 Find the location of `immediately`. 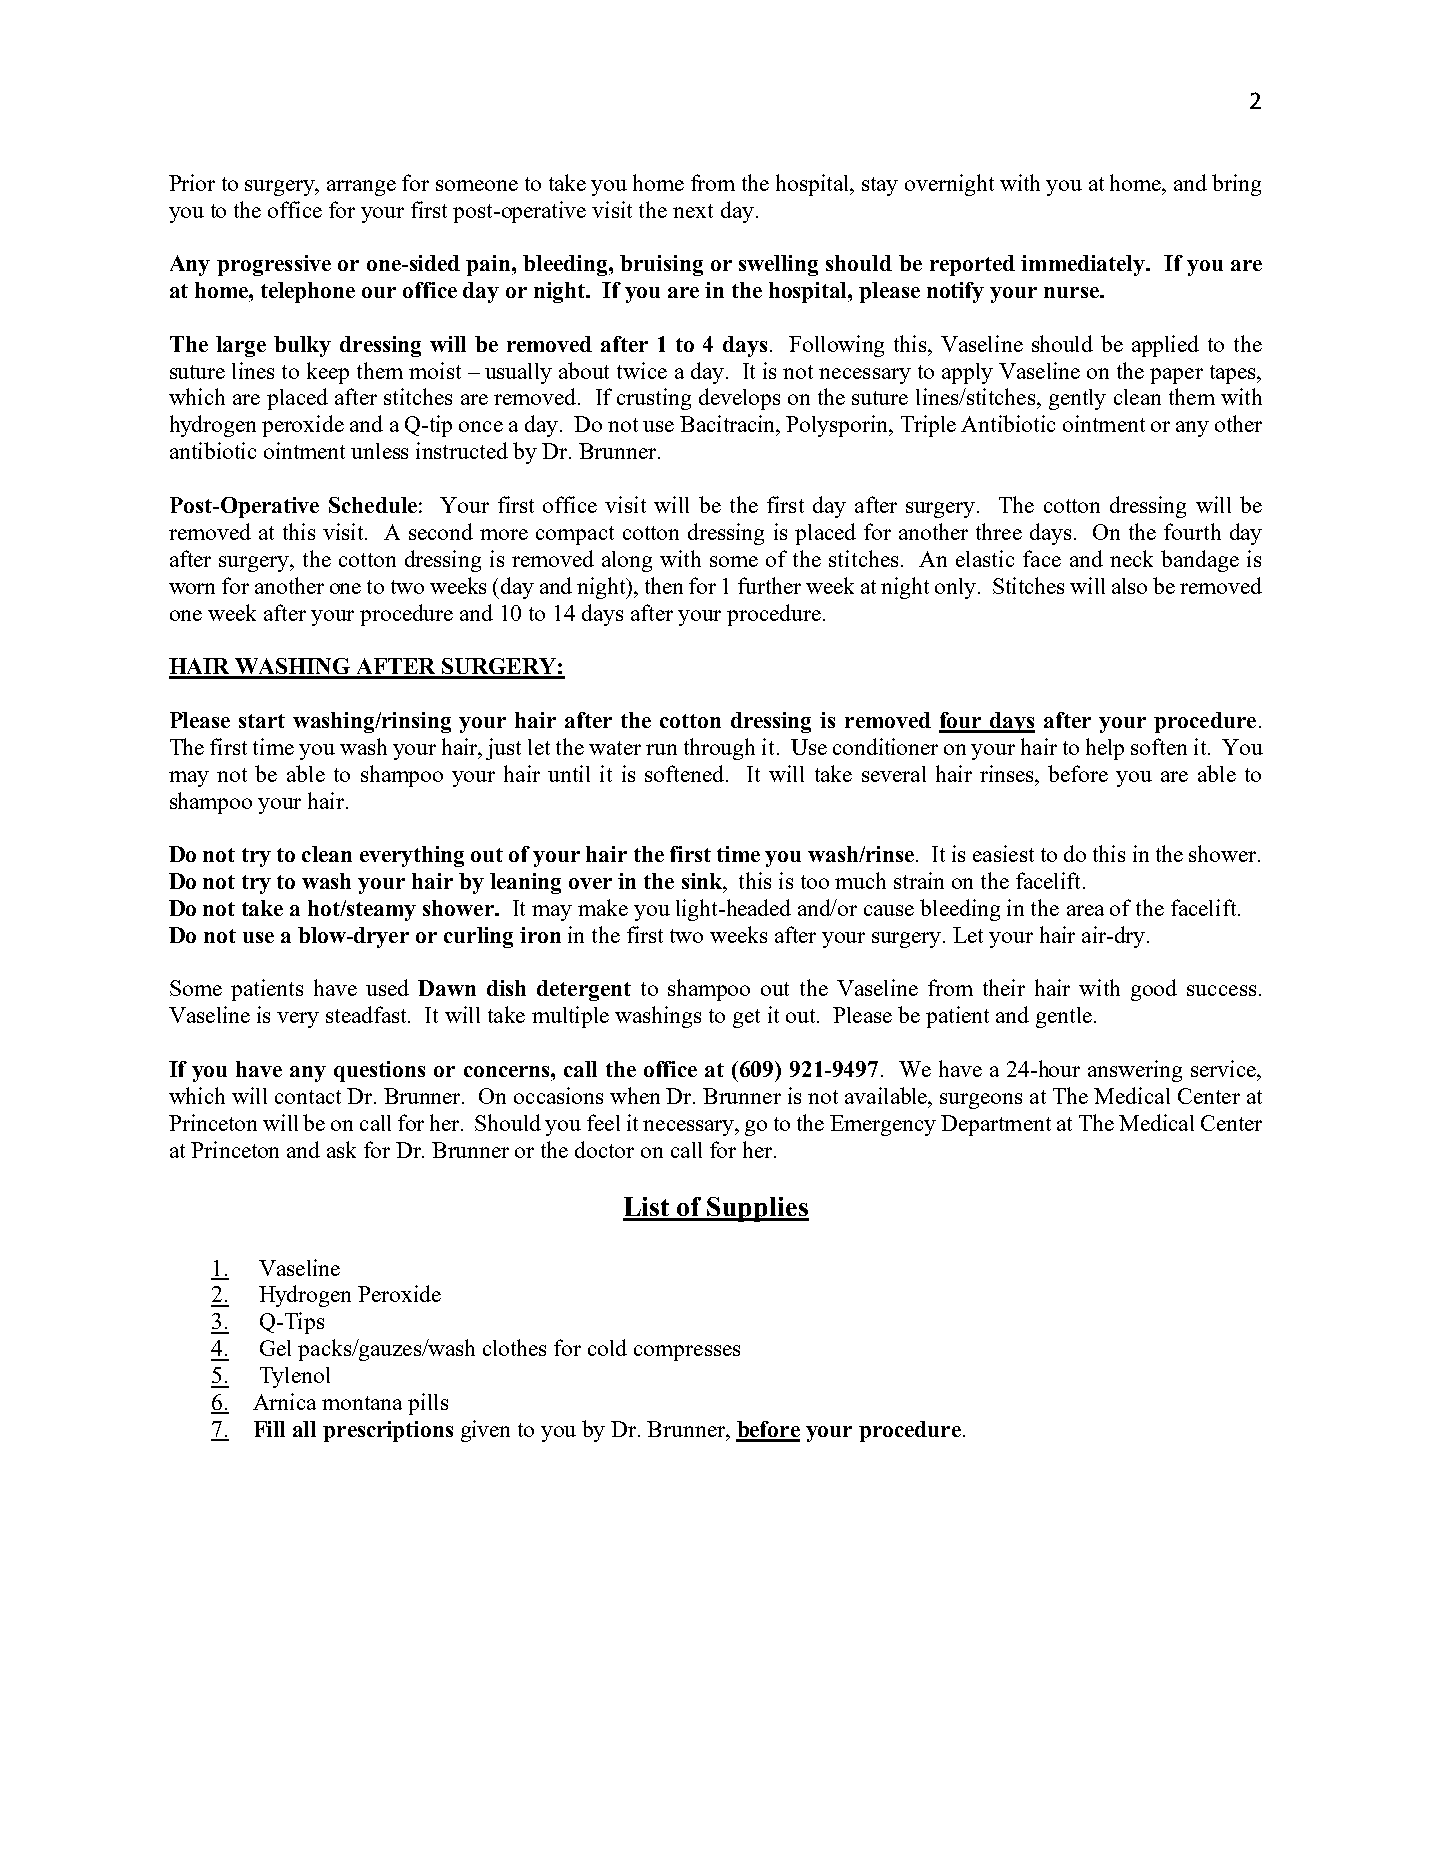

immediately is located at coordinates (1084, 265).
